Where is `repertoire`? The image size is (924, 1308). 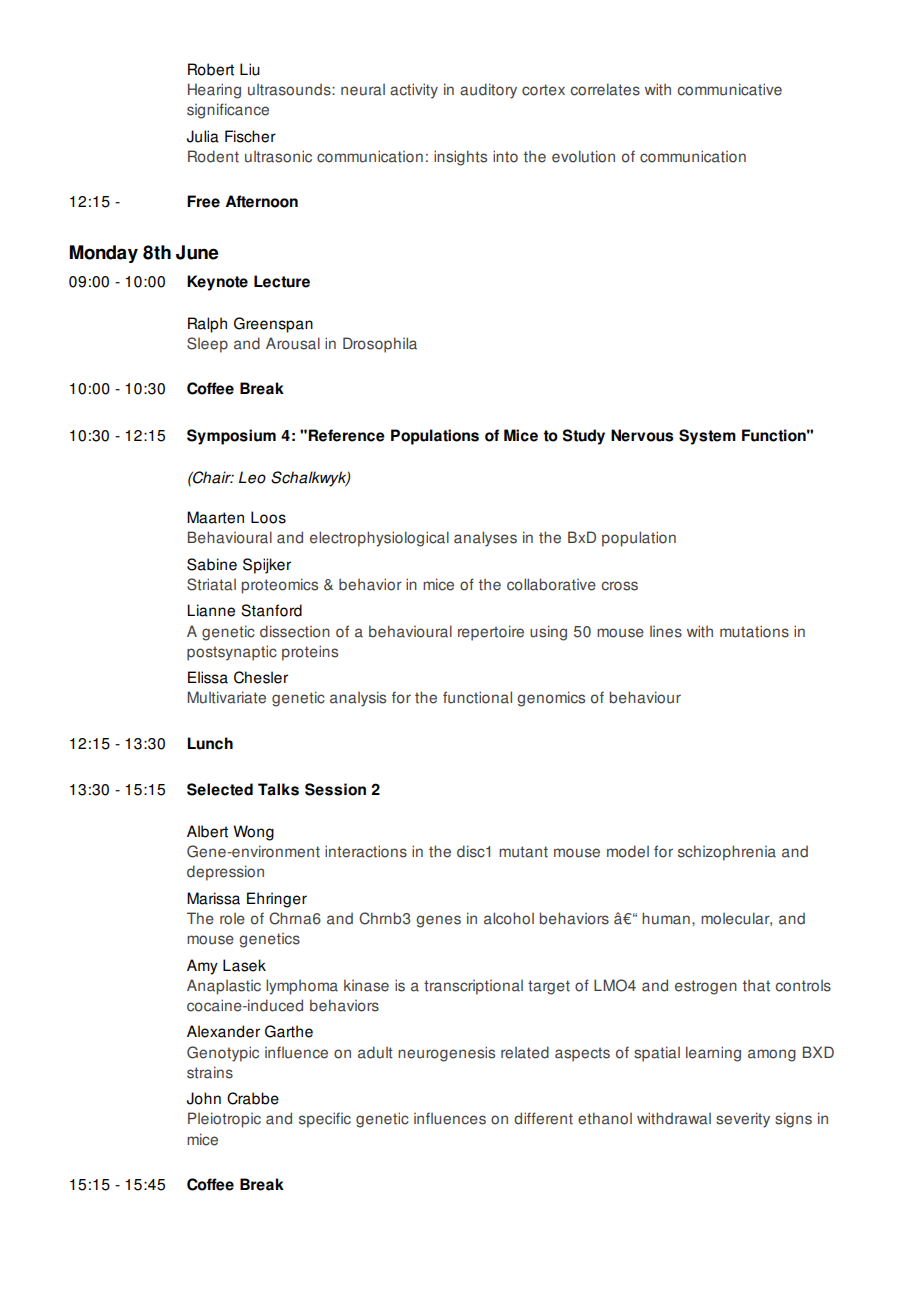 repertoire is located at coordinates (491, 633).
